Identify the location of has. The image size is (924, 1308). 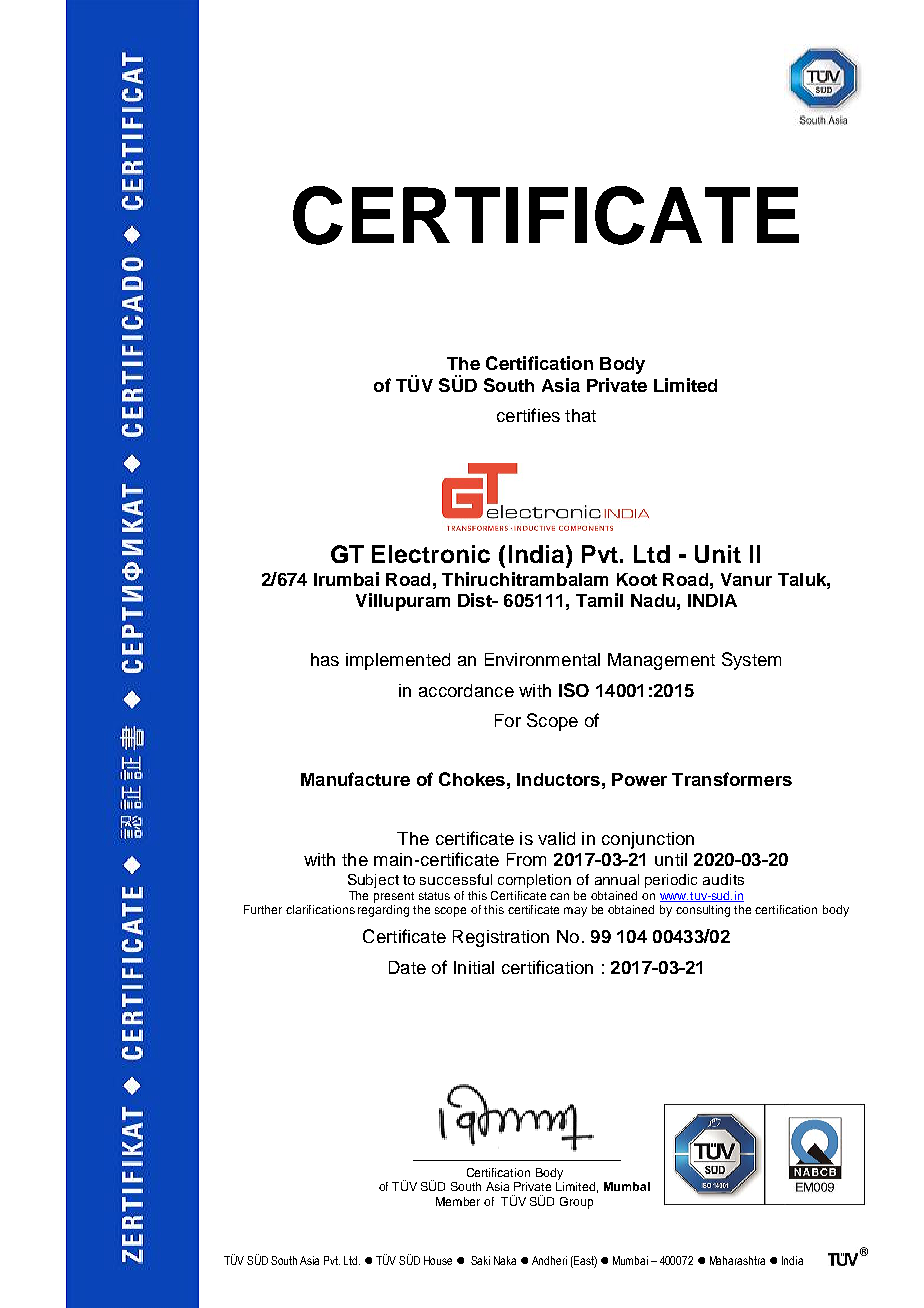
(325, 659).
